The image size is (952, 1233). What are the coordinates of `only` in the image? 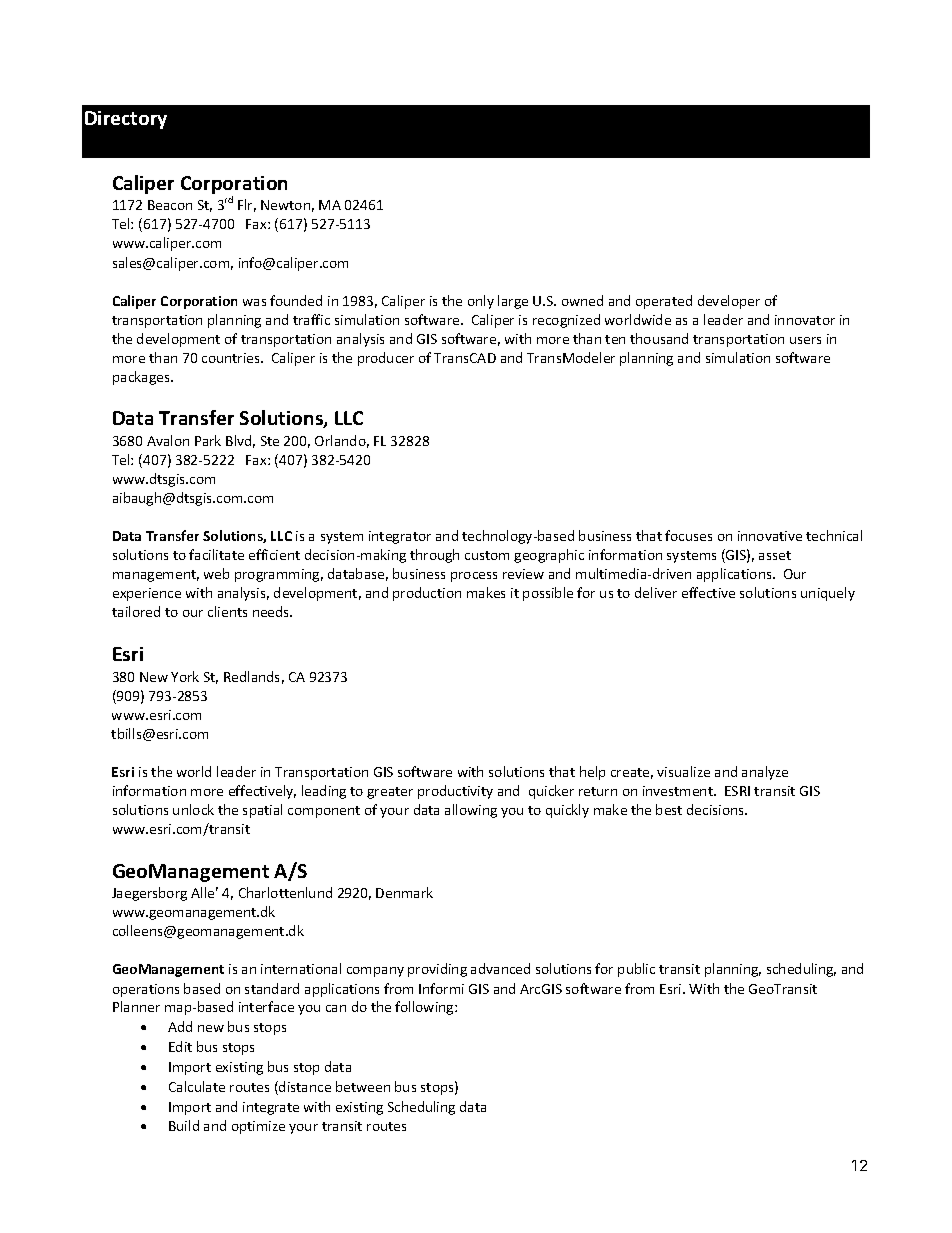 It's located at (481, 302).
